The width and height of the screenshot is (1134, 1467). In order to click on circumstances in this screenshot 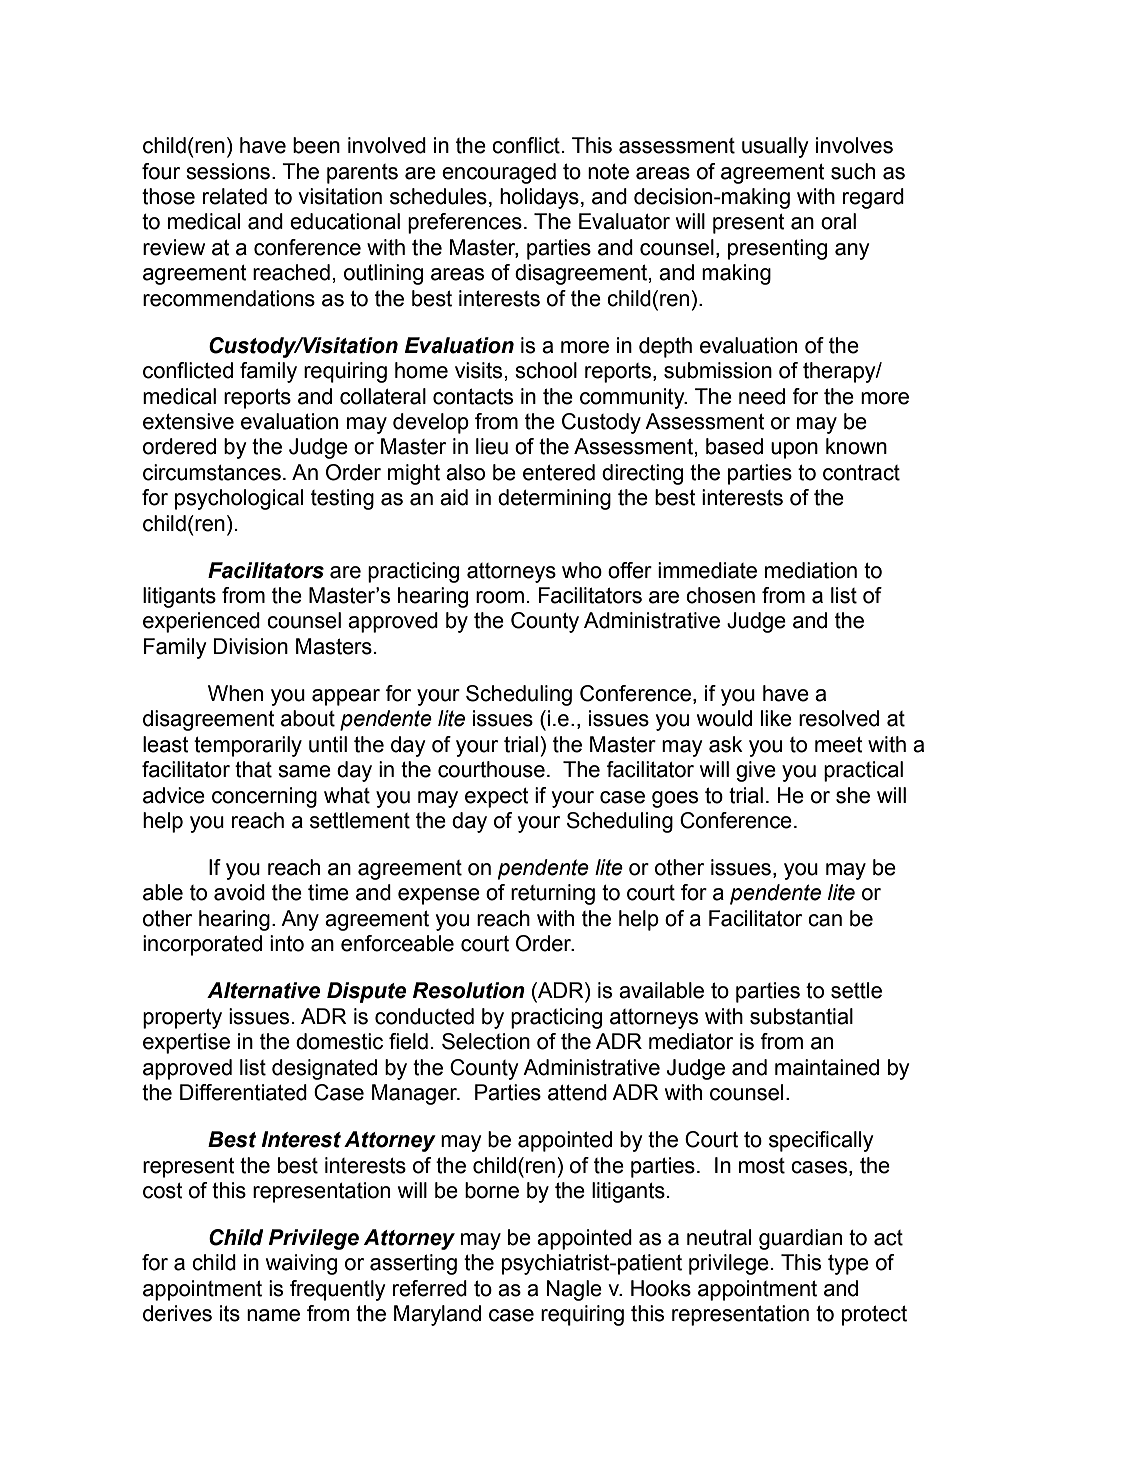, I will do `click(212, 472)`.
